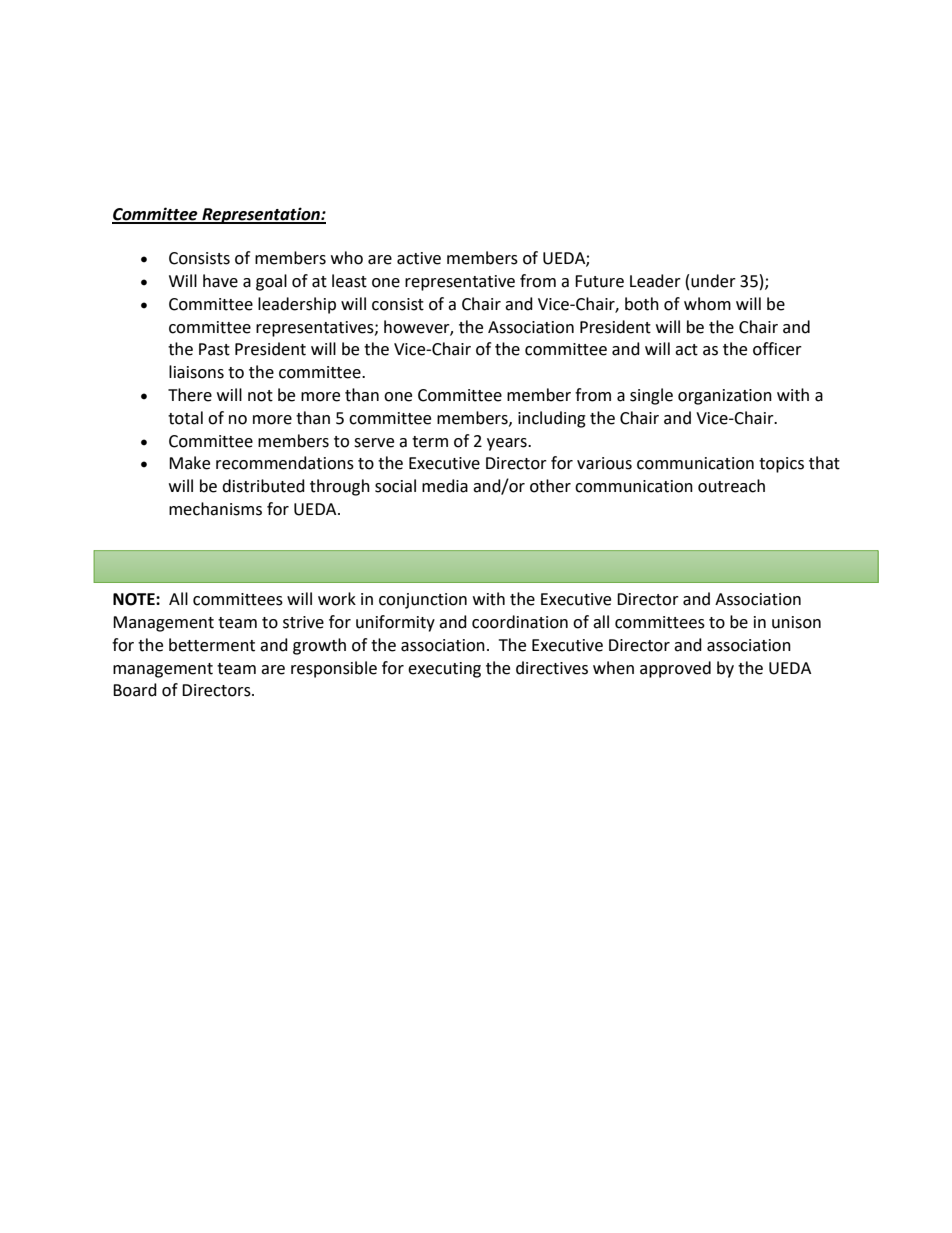 The width and height of the screenshot is (952, 1233). What do you see at coordinates (220, 281) in the screenshot?
I see `have` at bounding box center [220, 281].
